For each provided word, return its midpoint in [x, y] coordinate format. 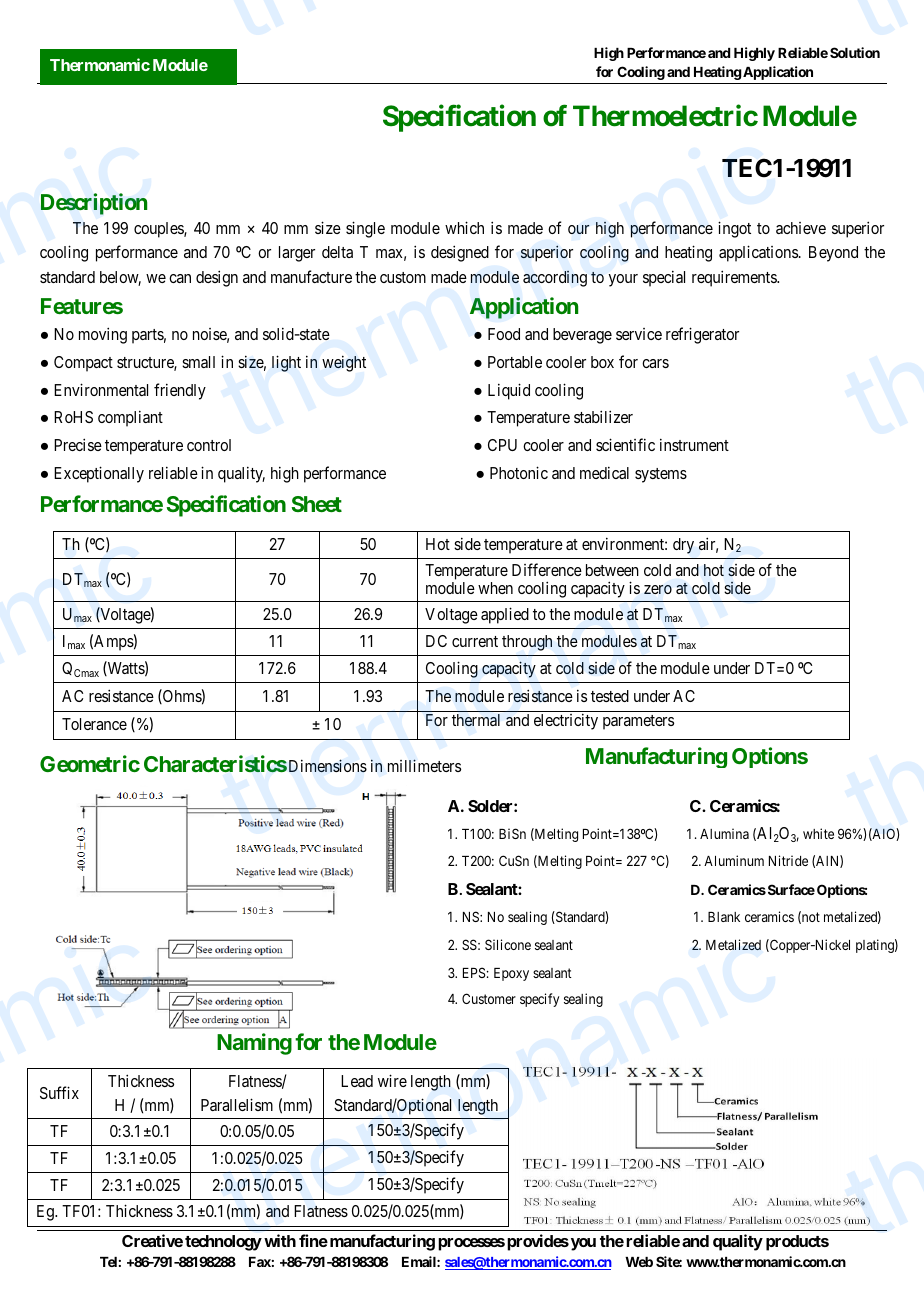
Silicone [508, 944]
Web [639, 1262]
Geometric [90, 763]
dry [683, 546]
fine [313, 1240]
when [495, 588]
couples [159, 230]
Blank [724, 917]
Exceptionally [99, 474]
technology [223, 1243]
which [464, 227]
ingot [734, 229]
